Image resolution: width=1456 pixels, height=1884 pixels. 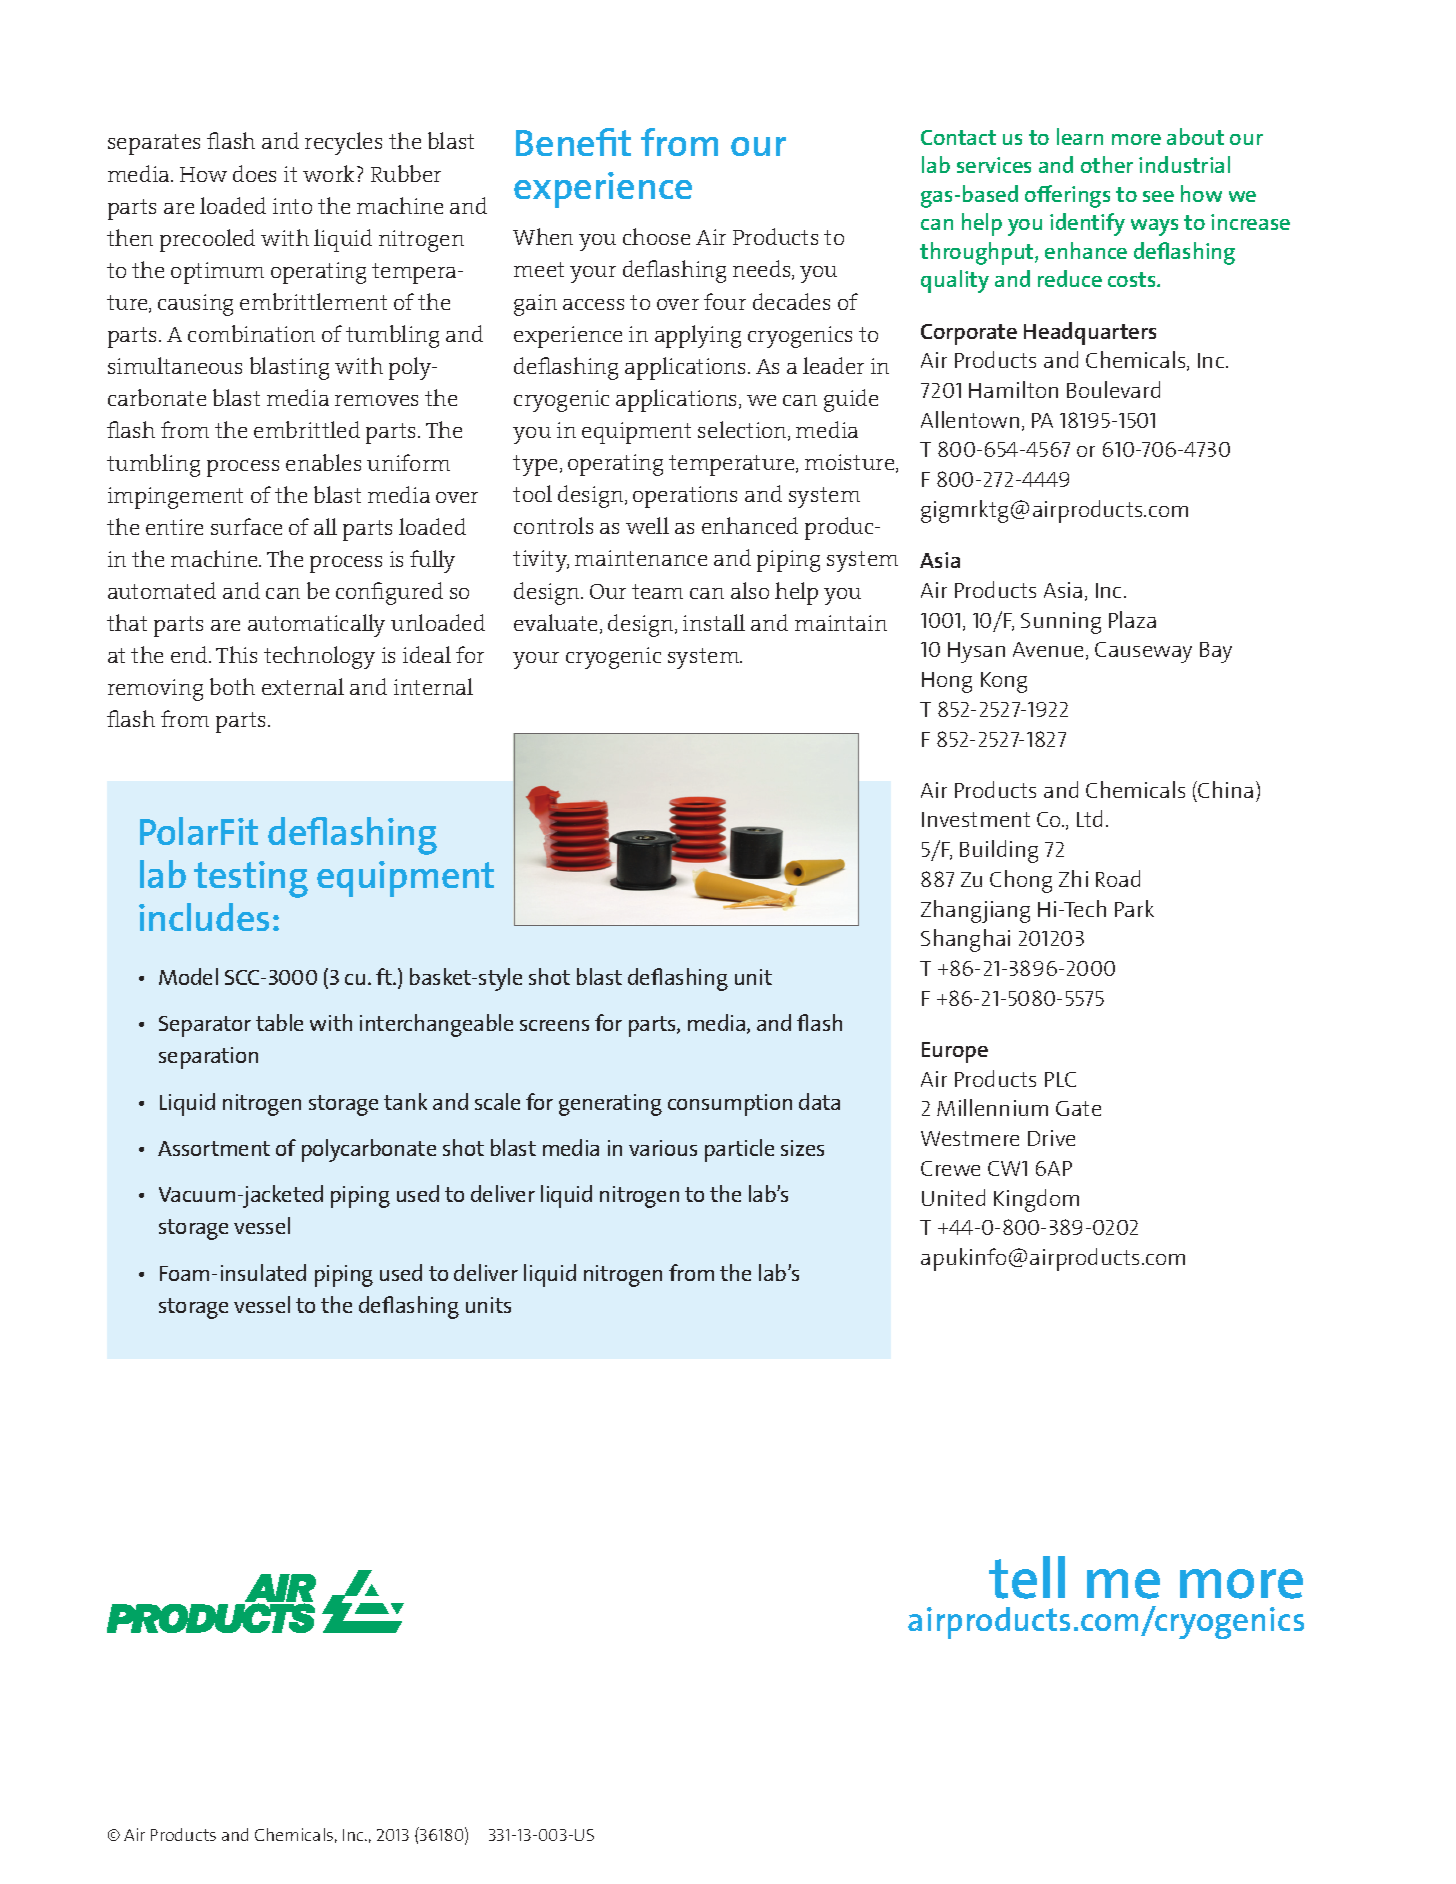 What do you see at coordinates (1107, 164) in the screenshot?
I see `other` at bounding box center [1107, 164].
